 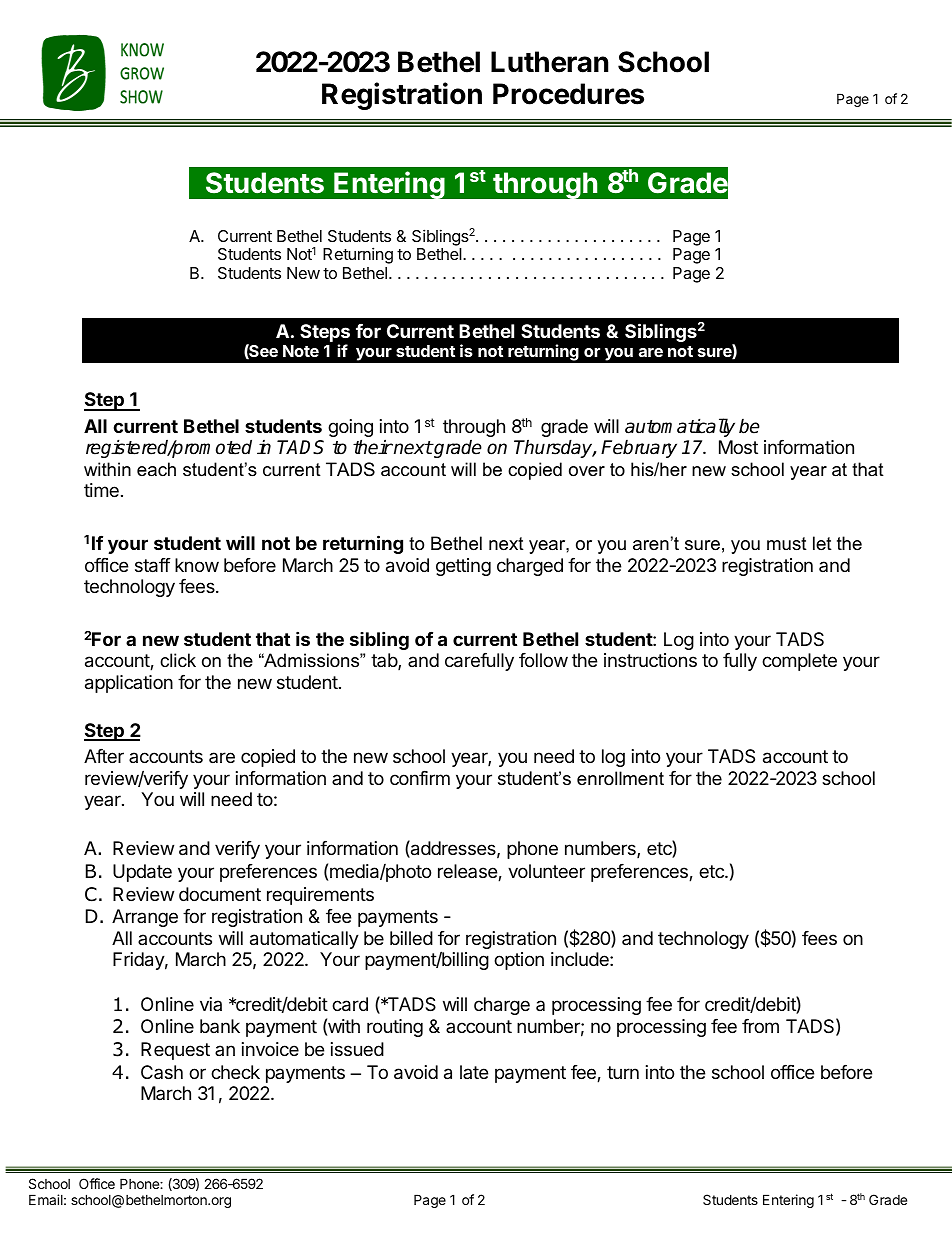 What do you see at coordinates (738, 447) in the document?
I see `Most` at bounding box center [738, 447].
